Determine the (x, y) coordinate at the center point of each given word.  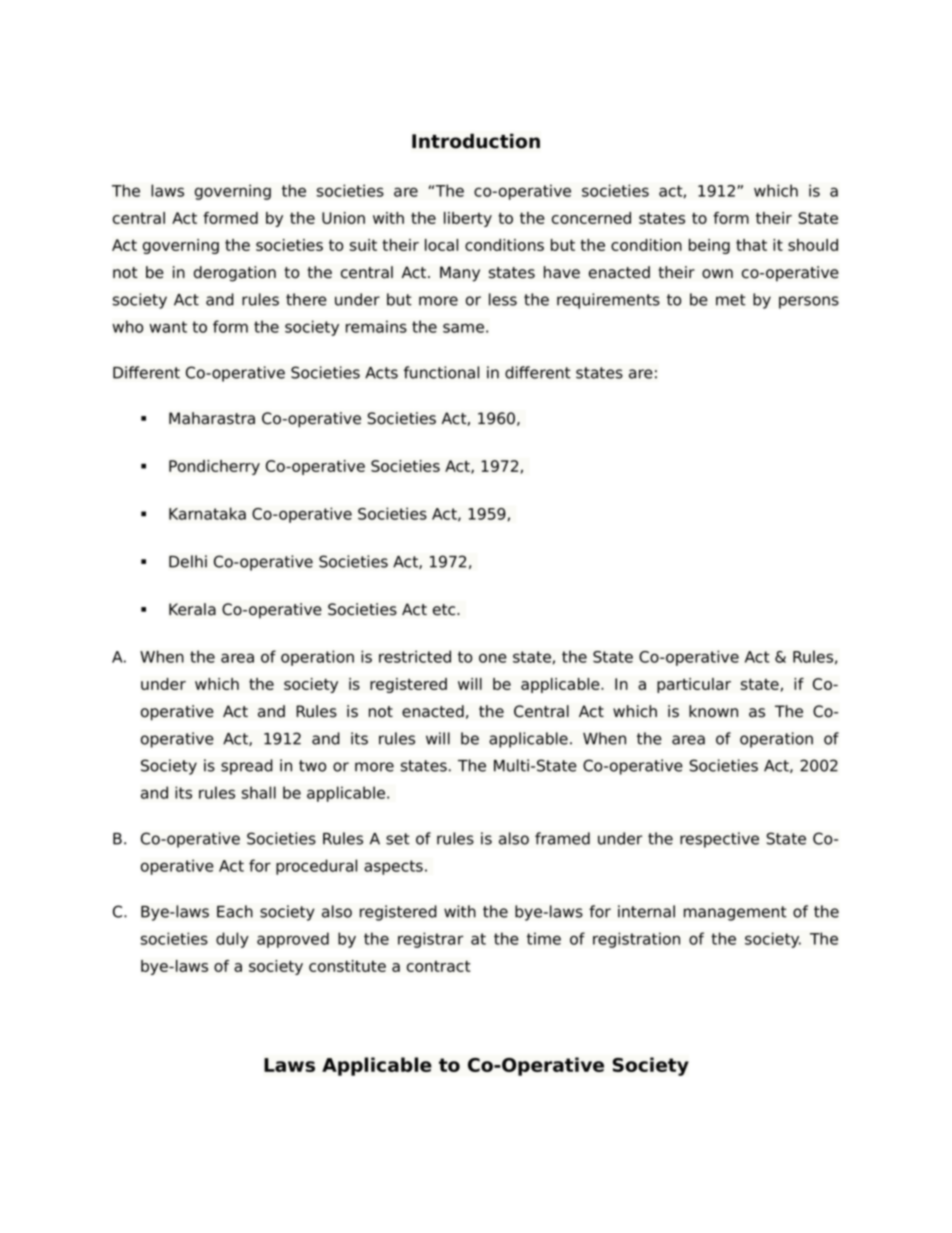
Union (343, 218)
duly (232, 940)
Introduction (476, 141)
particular (694, 685)
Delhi (188, 561)
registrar (431, 940)
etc (445, 610)
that (751, 245)
